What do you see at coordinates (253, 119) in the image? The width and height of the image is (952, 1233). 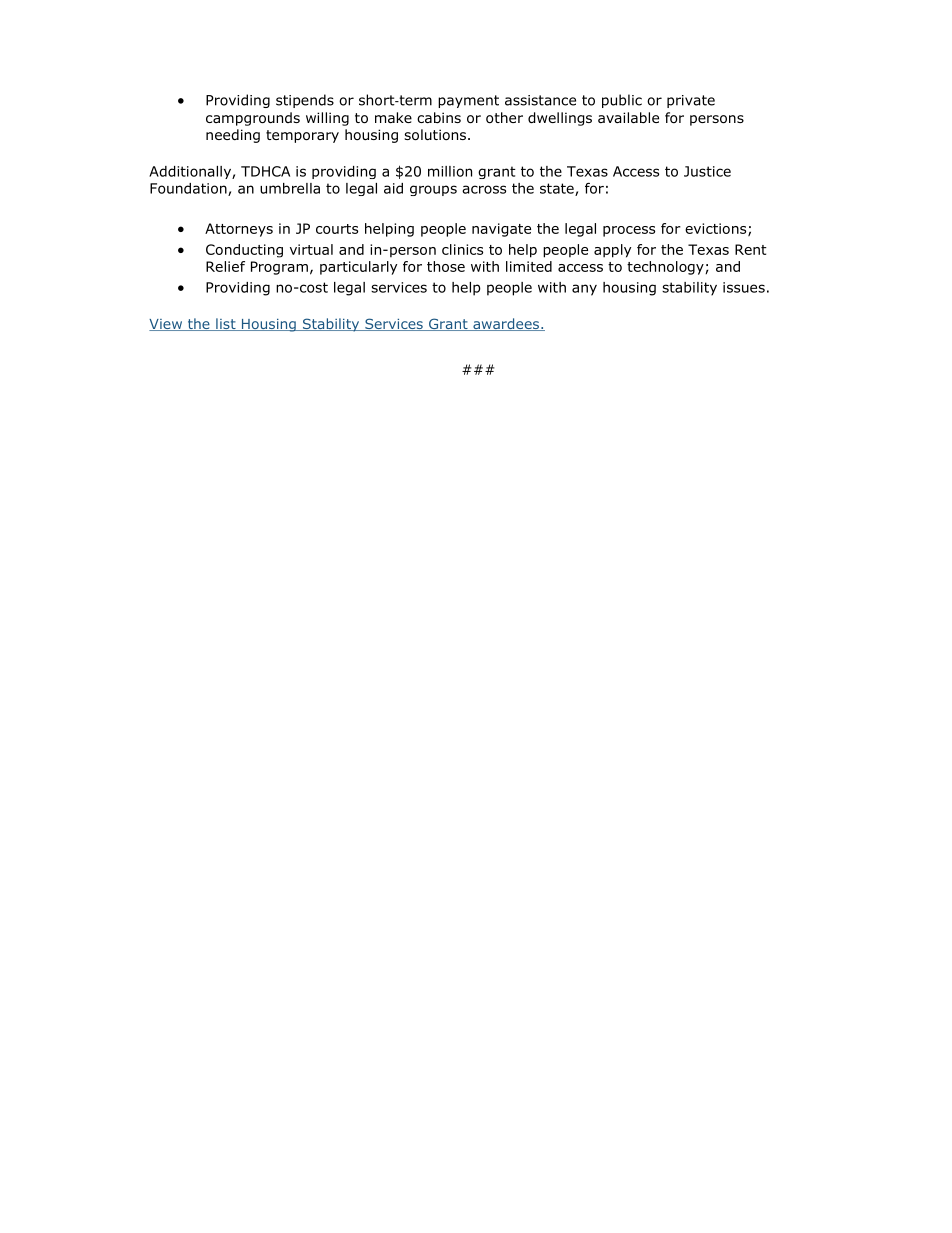 I see `campgrounds` at bounding box center [253, 119].
